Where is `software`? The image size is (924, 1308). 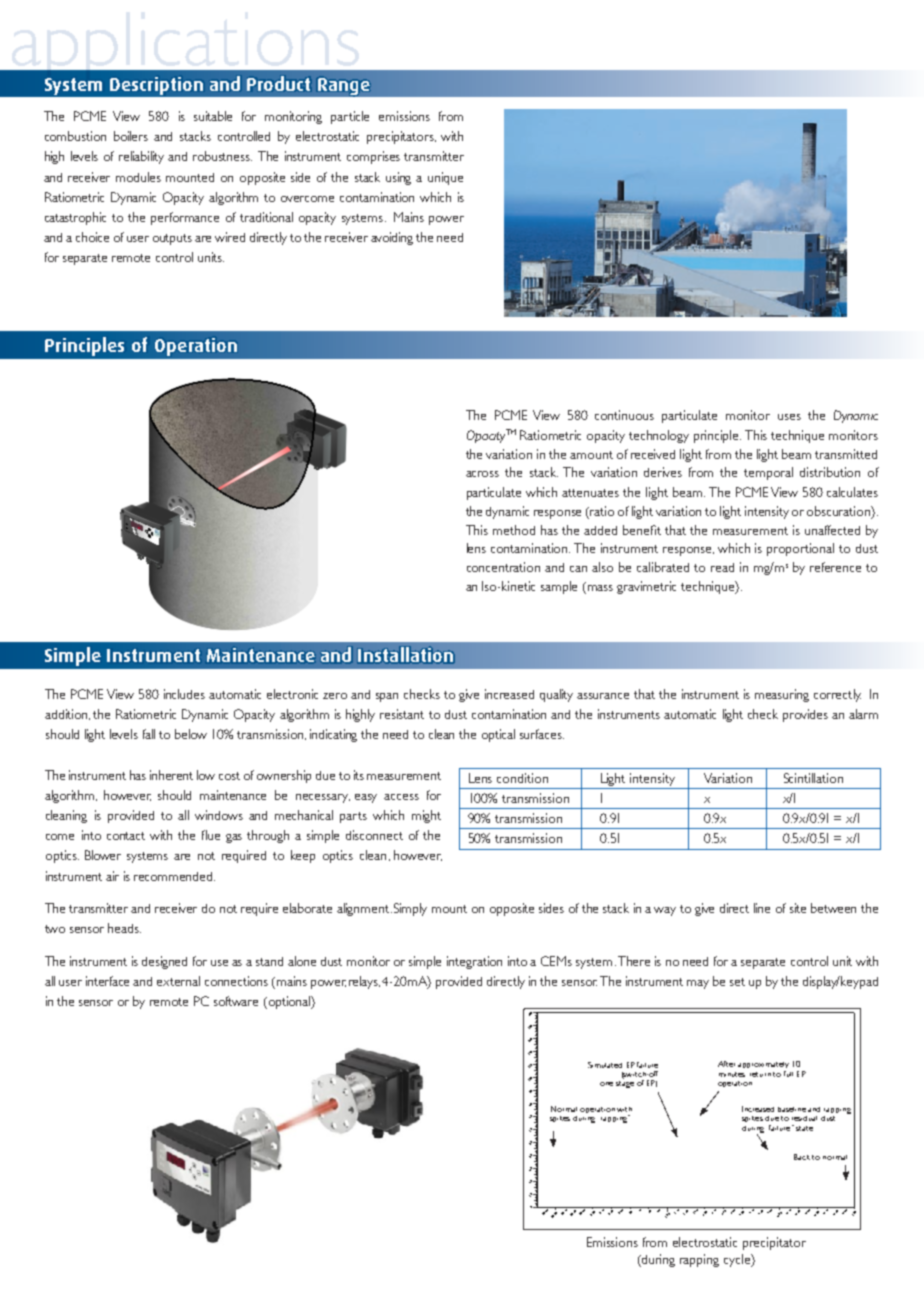
software is located at coordinates (236, 1001).
